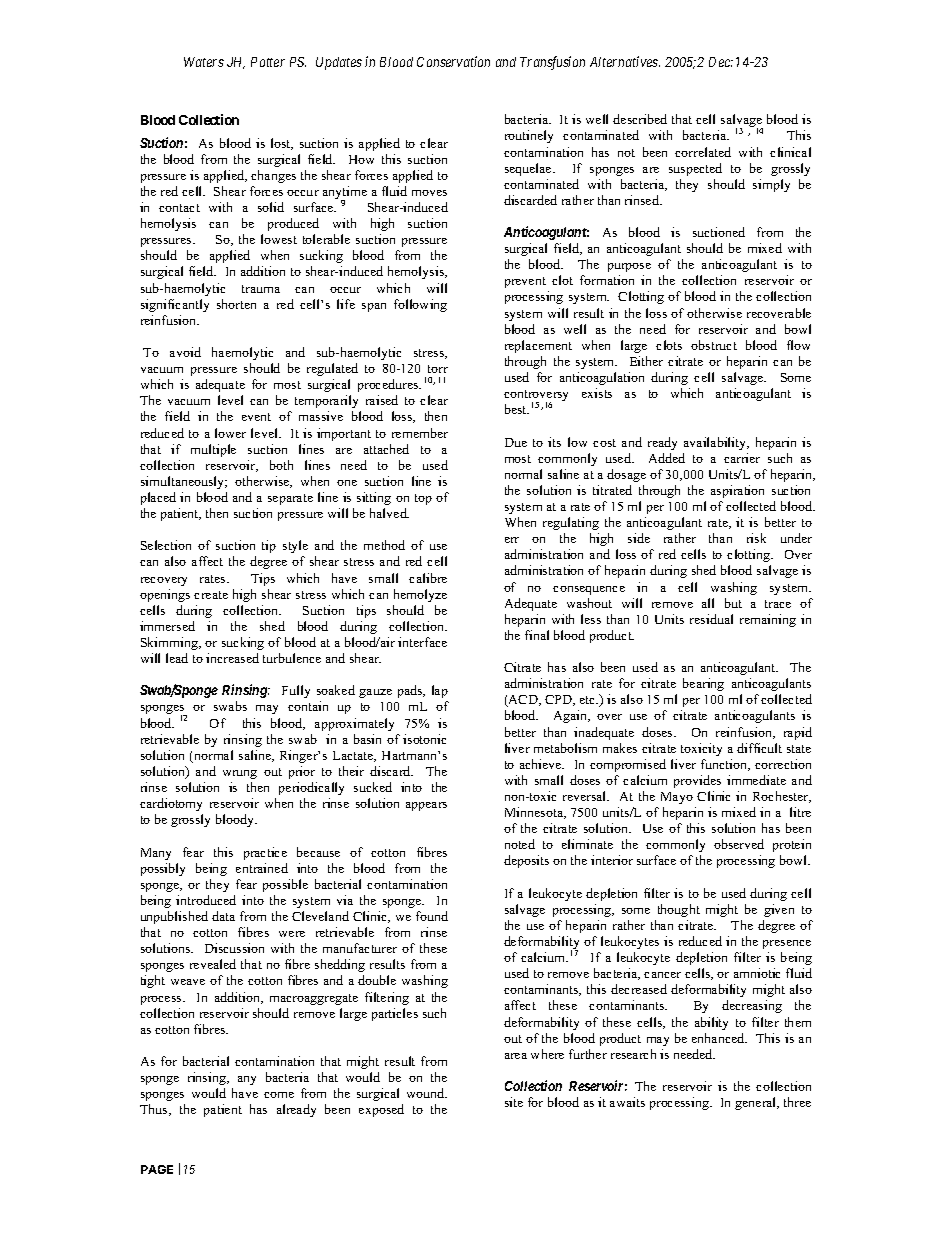 This page has width=952, height=1233. I want to click on obstruct, so click(714, 345).
